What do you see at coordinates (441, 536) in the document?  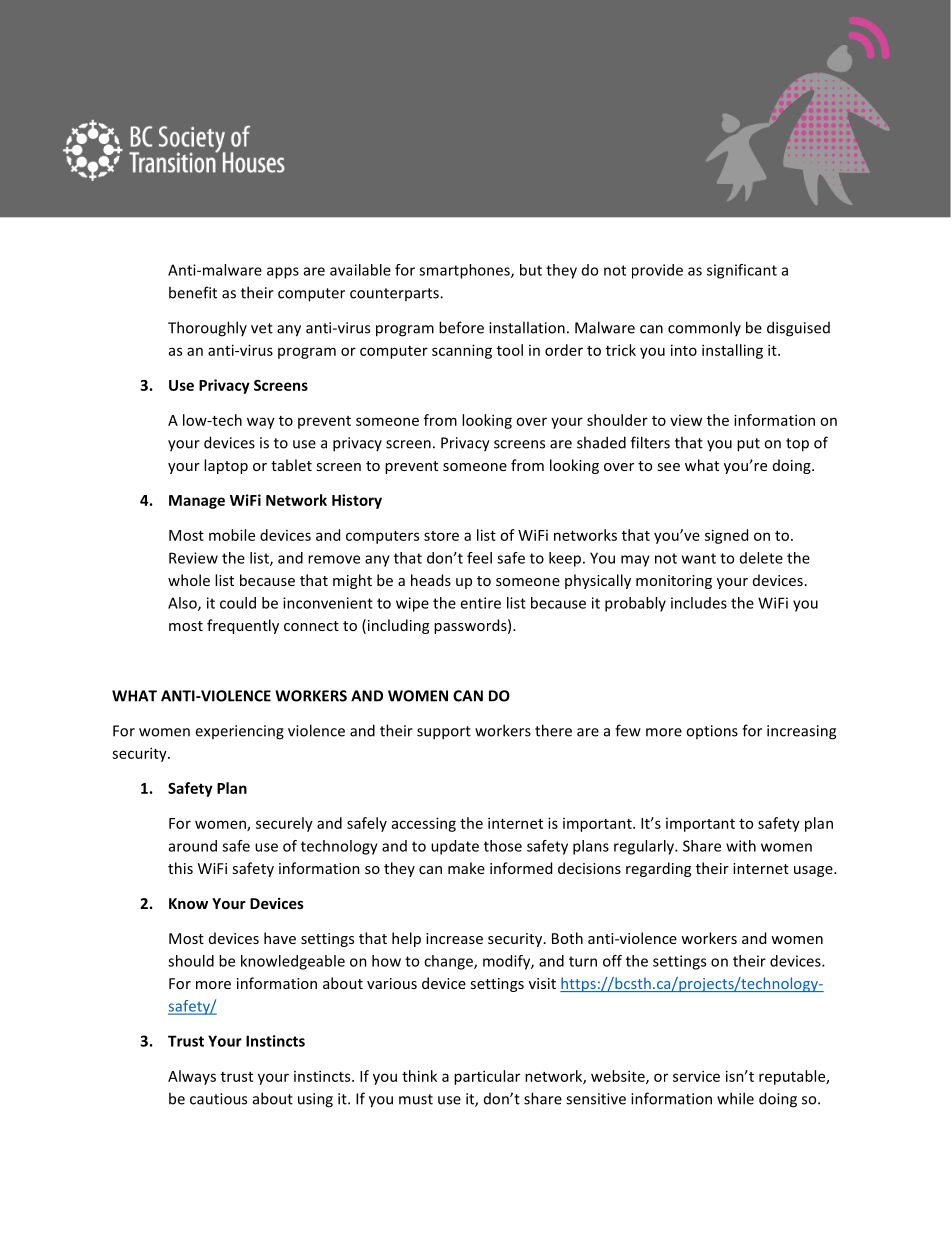 I see `store` at bounding box center [441, 536].
